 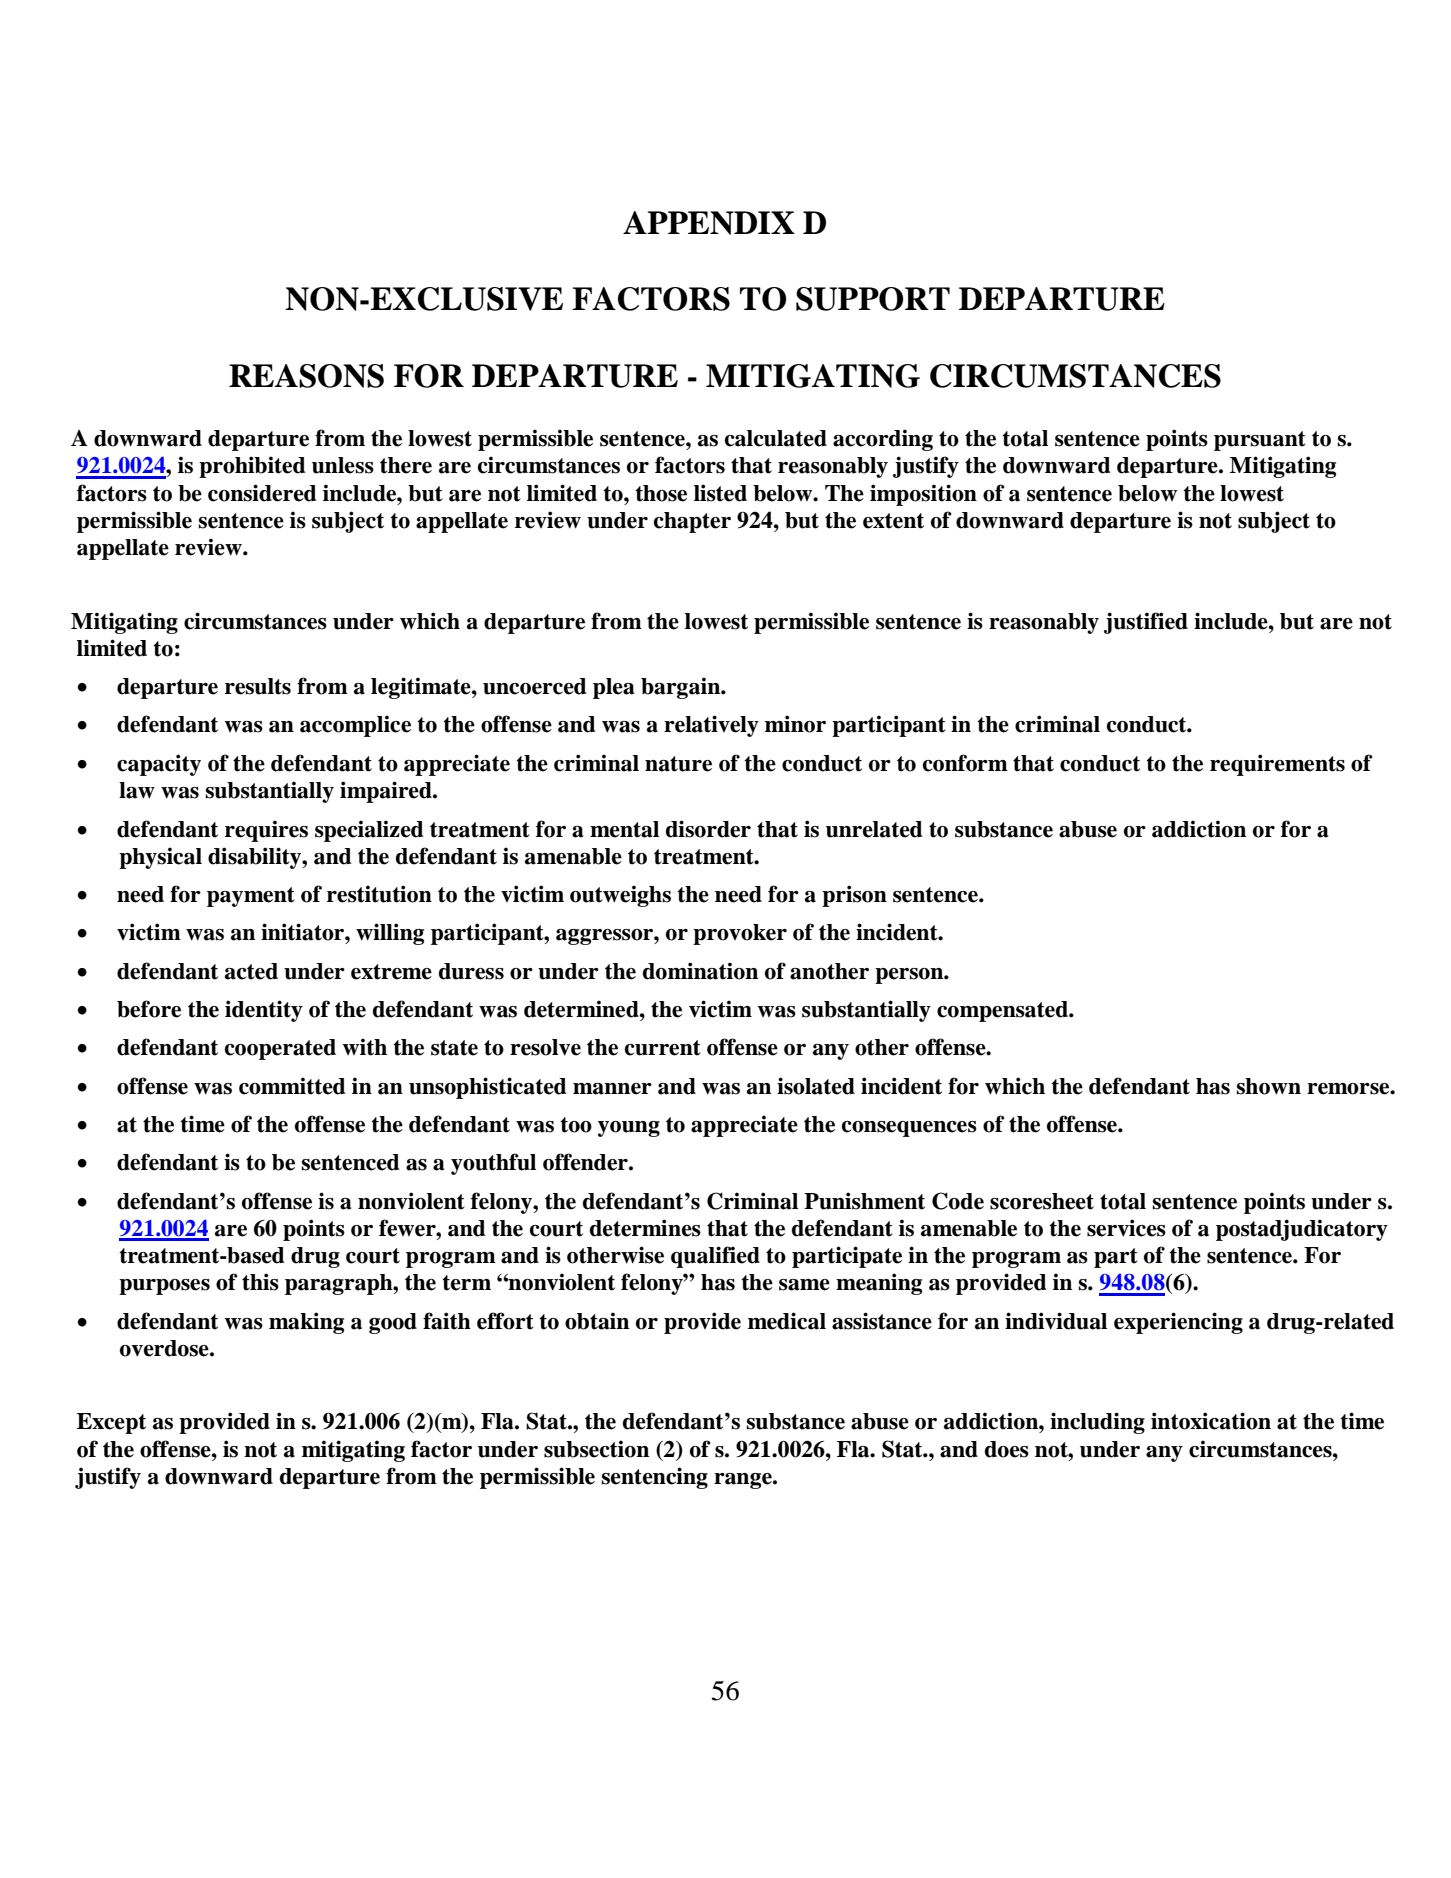 What do you see at coordinates (1260, 441) in the document?
I see `pursuant` at bounding box center [1260, 441].
